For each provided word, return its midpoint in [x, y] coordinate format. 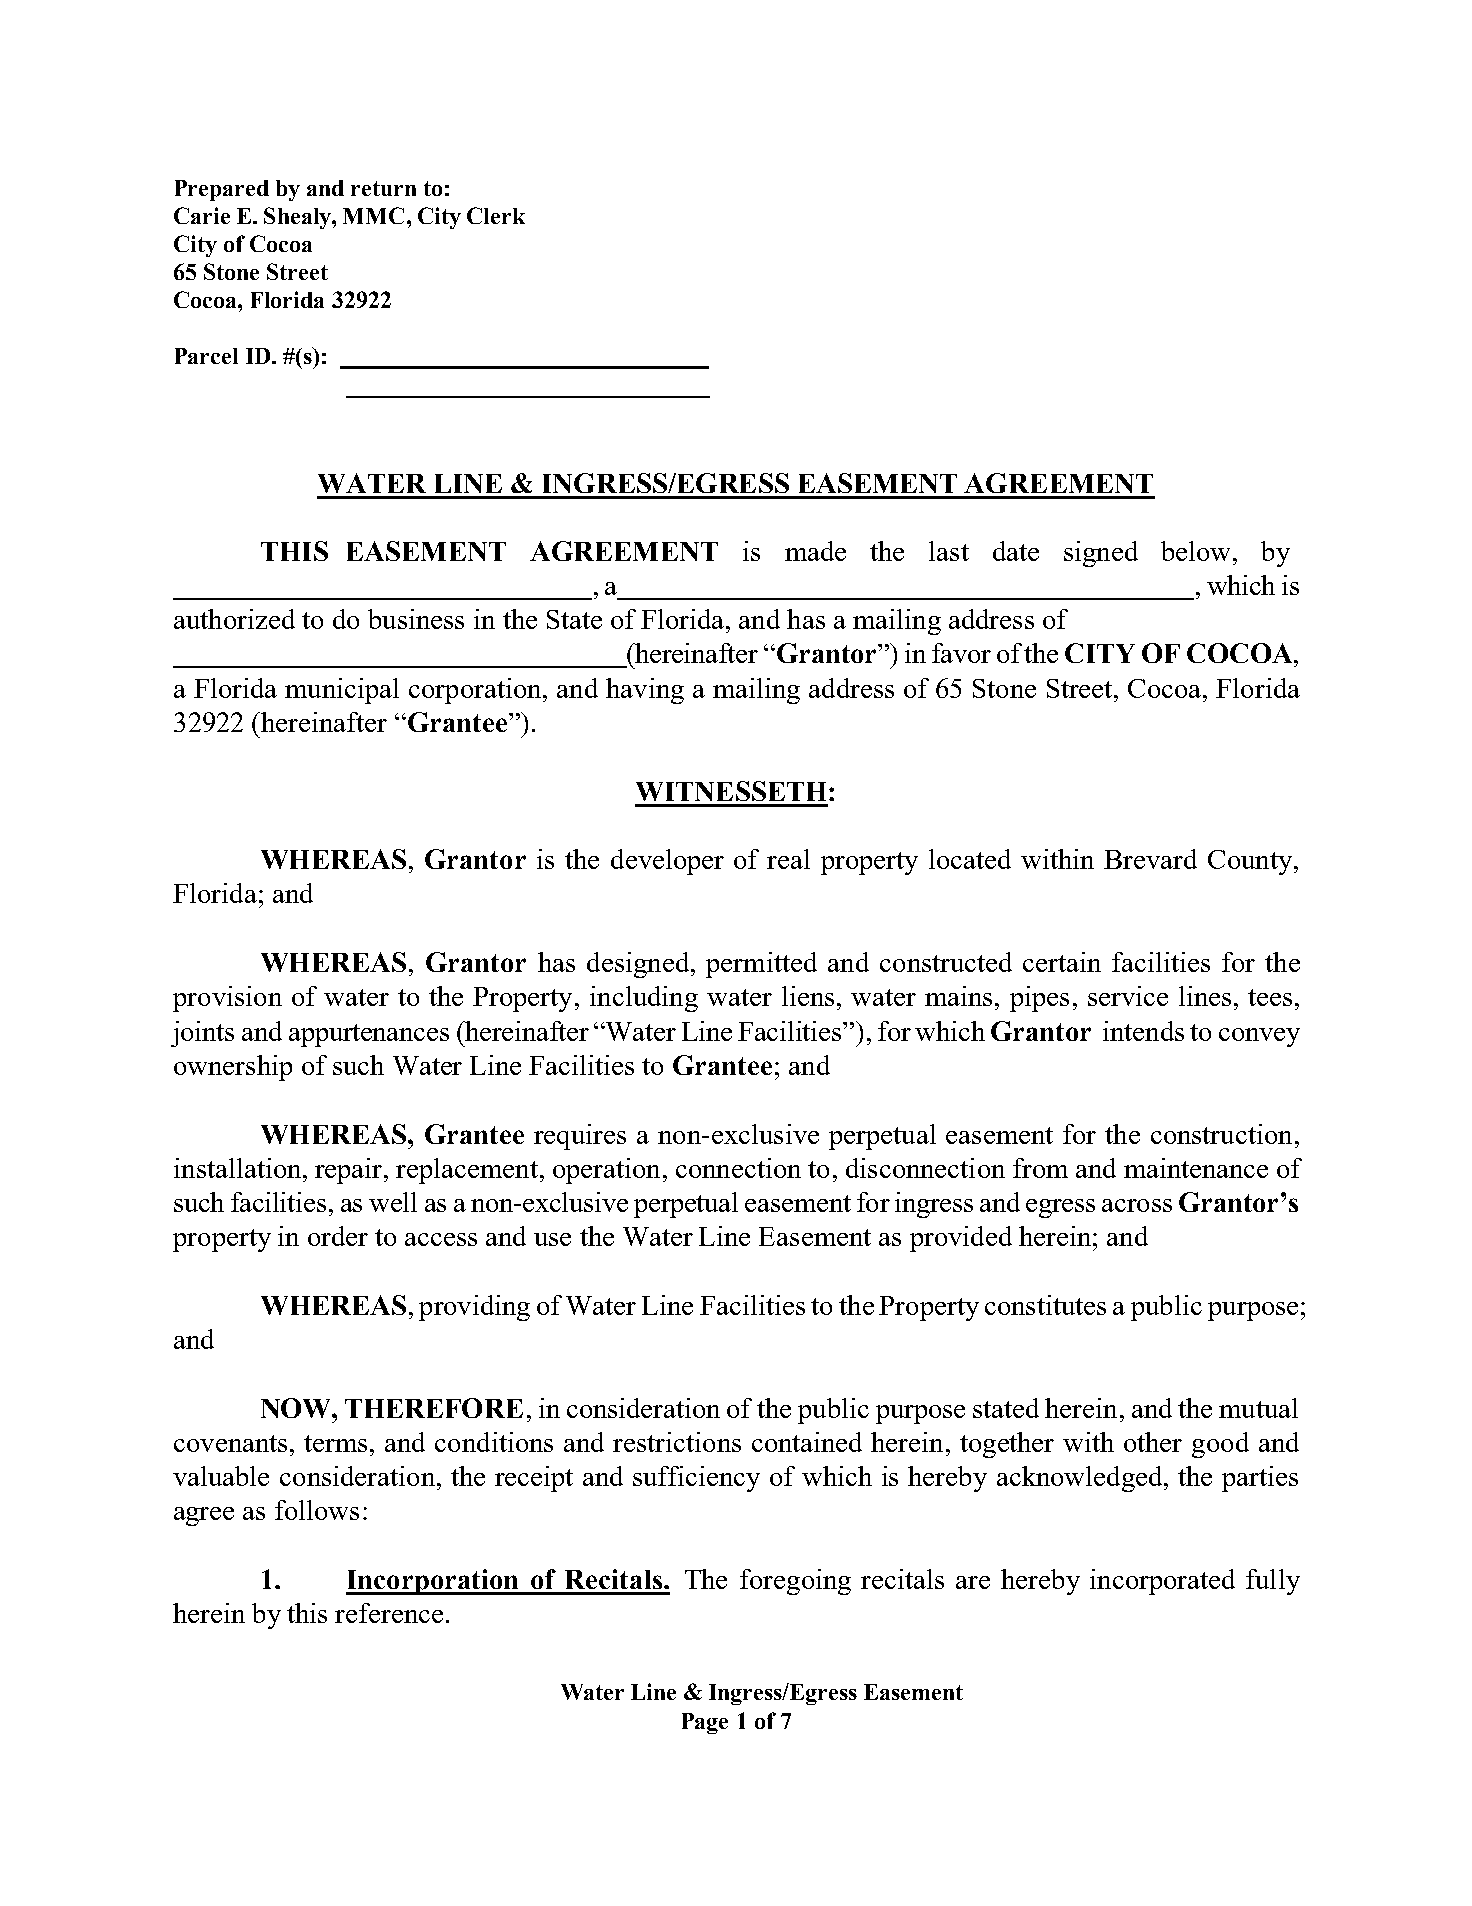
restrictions [677, 1442]
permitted [761, 965]
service [1128, 996]
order [338, 1236]
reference [389, 1613]
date [1016, 551]
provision [227, 999]
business [416, 619]
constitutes [1045, 1305]
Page [705, 1723]
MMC [373, 215]
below [1197, 551]
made [815, 551]
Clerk [496, 215]
